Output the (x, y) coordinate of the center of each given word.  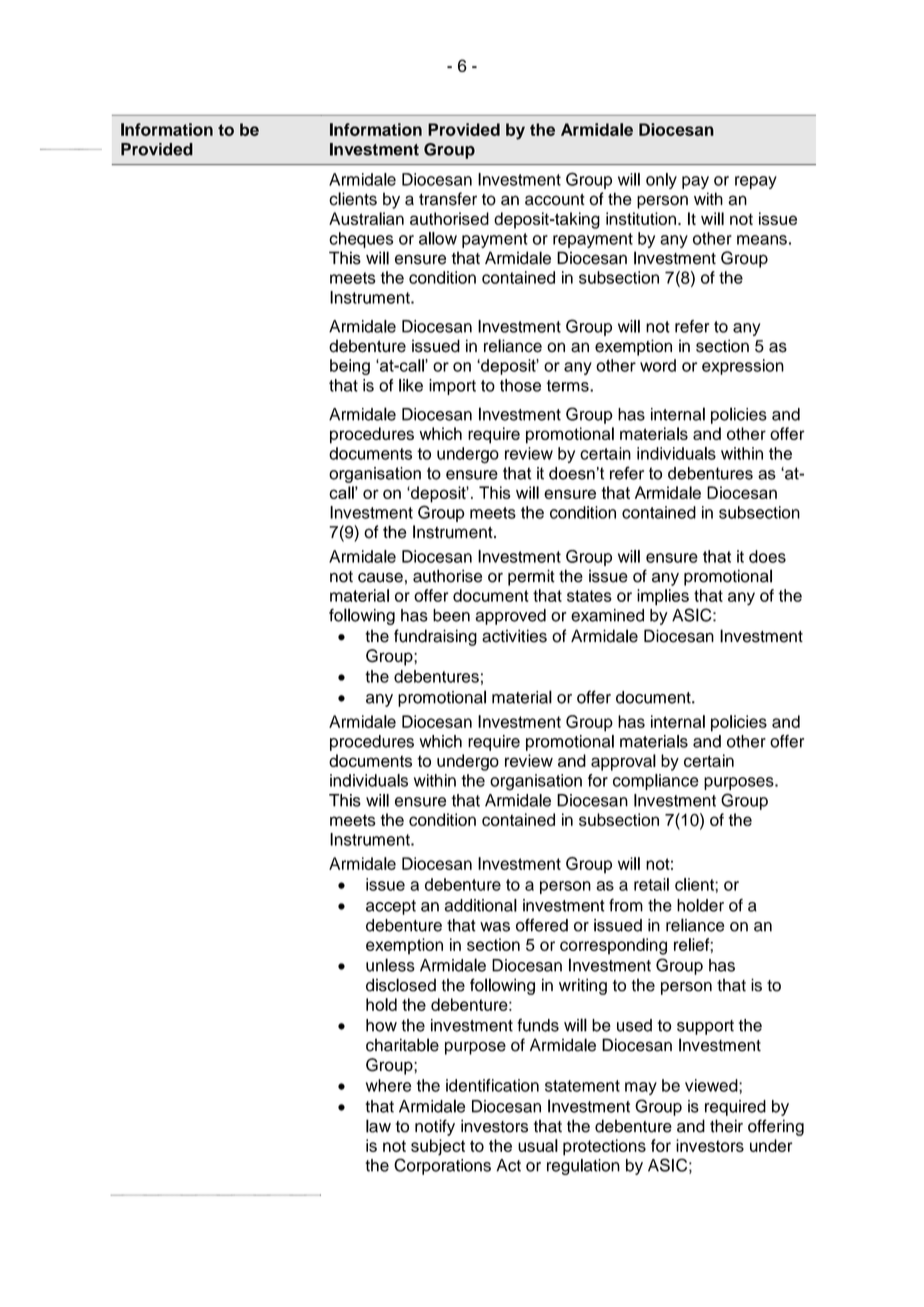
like (411, 385)
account (555, 200)
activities (514, 636)
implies (663, 597)
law (378, 1126)
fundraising (435, 637)
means (762, 240)
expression (743, 367)
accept (391, 907)
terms (568, 386)
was (495, 927)
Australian (366, 218)
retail (651, 884)
